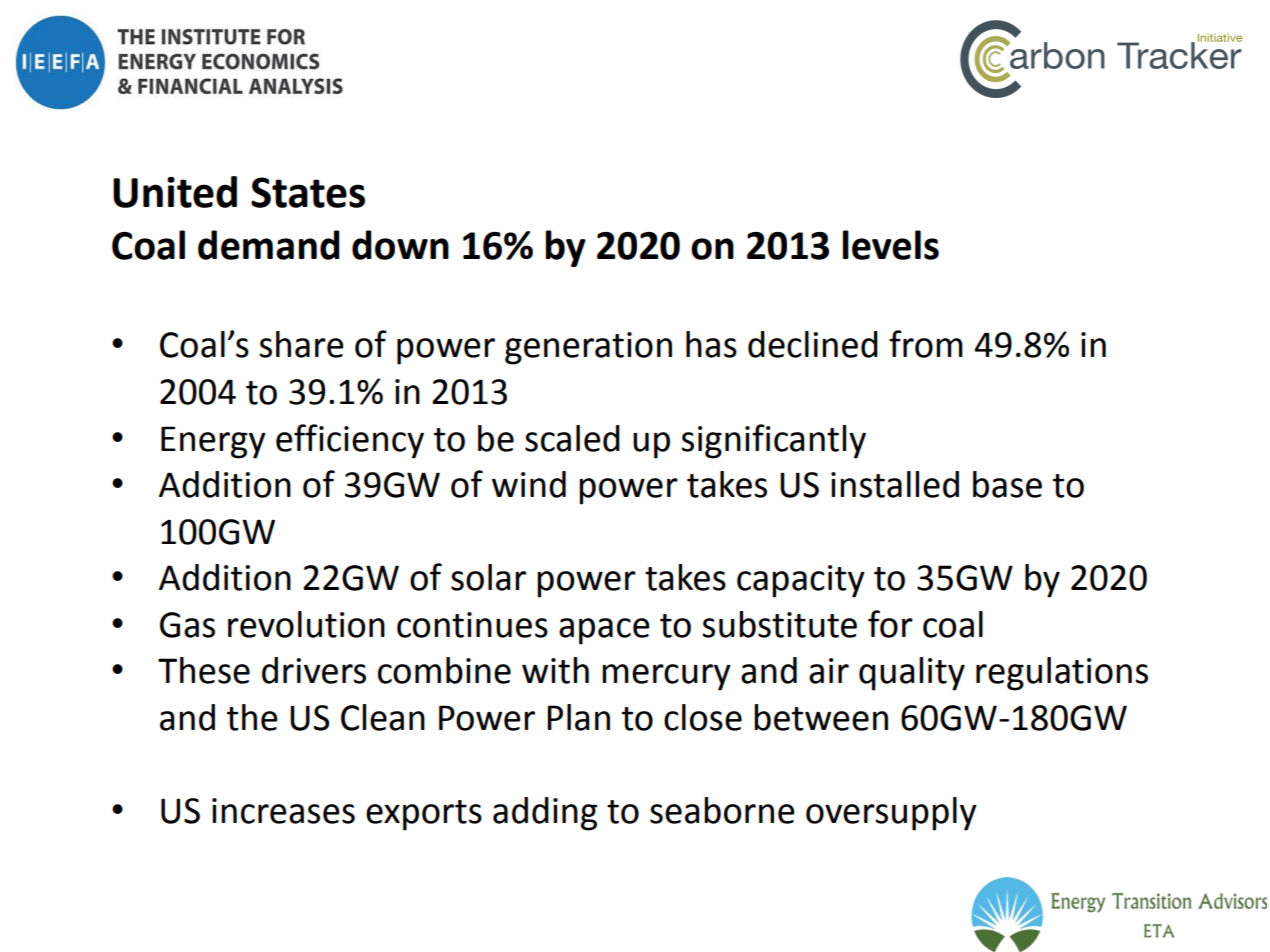  What do you see at coordinates (301, 344) in the screenshot?
I see `share` at bounding box center [301, 344].
